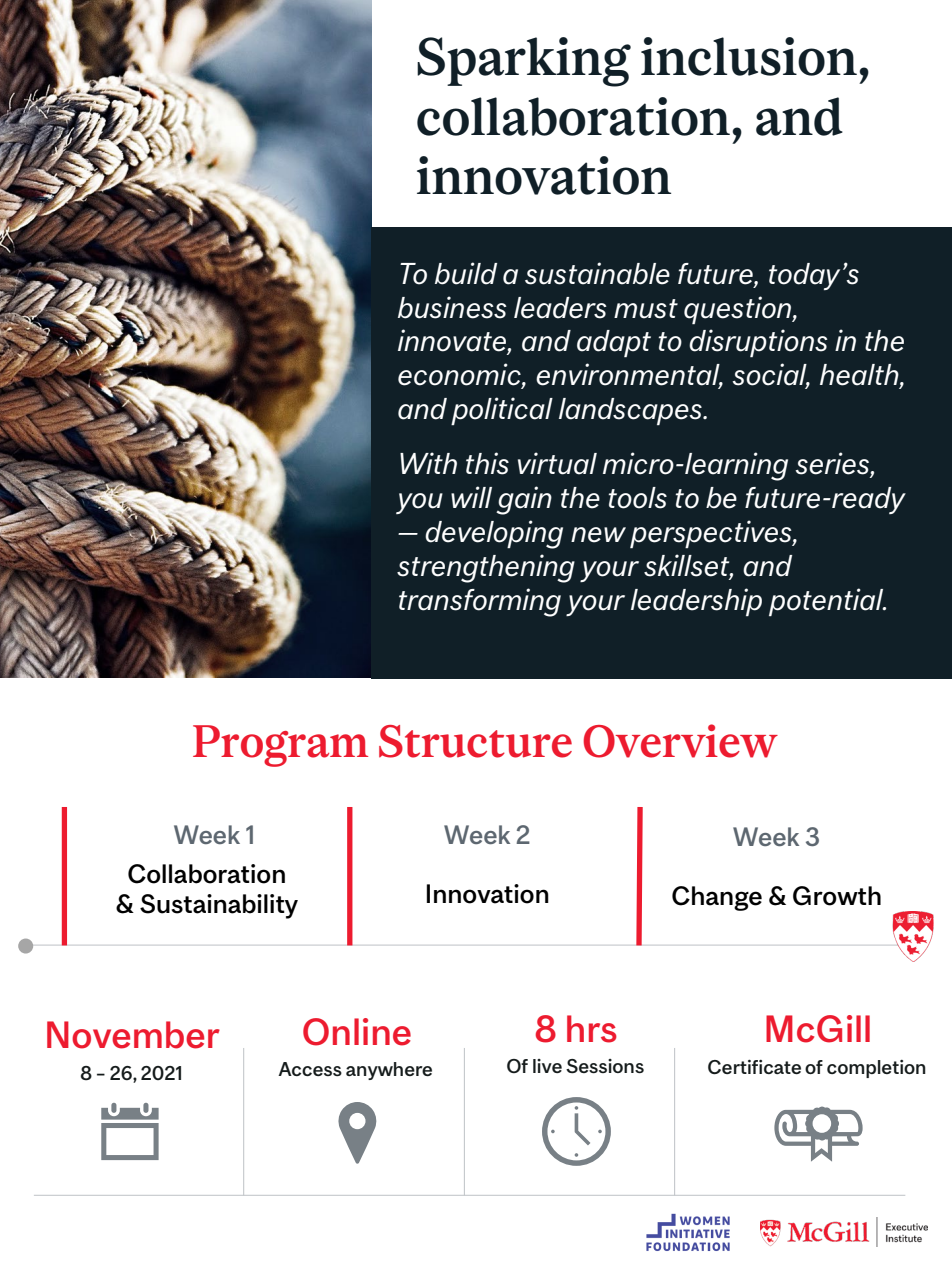 The height and width of the image is (1270, 952). Describe the element at coordinates (133, 1035) in the image. I see `November` at that location.
